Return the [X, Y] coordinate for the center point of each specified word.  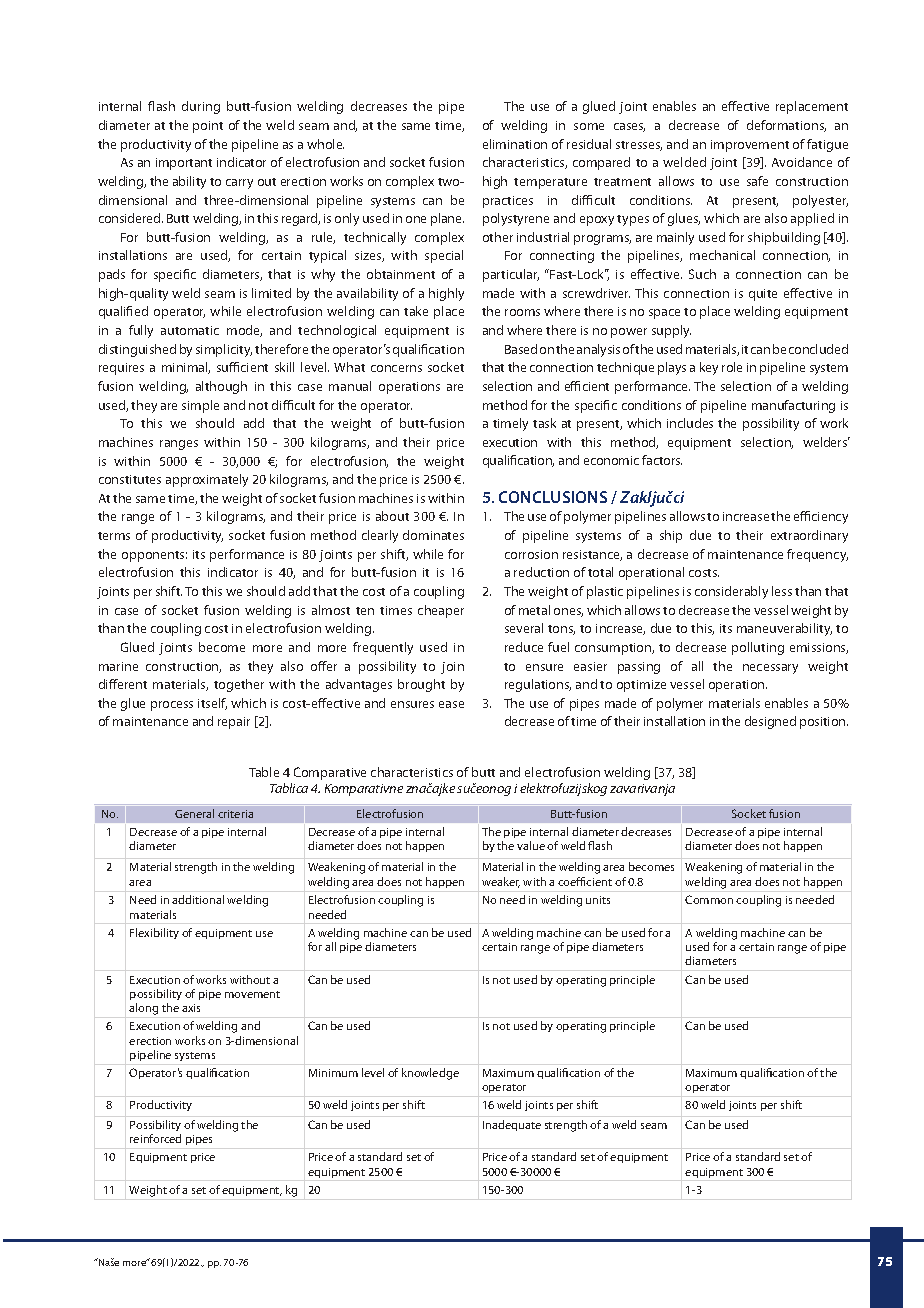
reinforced [155, 1138]
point [208, 127]
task [544, 423]
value [531, 845]
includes [690, 423]
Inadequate [512, 1125]
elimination [515, 144]
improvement [750, 146]
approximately [207, 480]
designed [770, 722]
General [194, 813]
